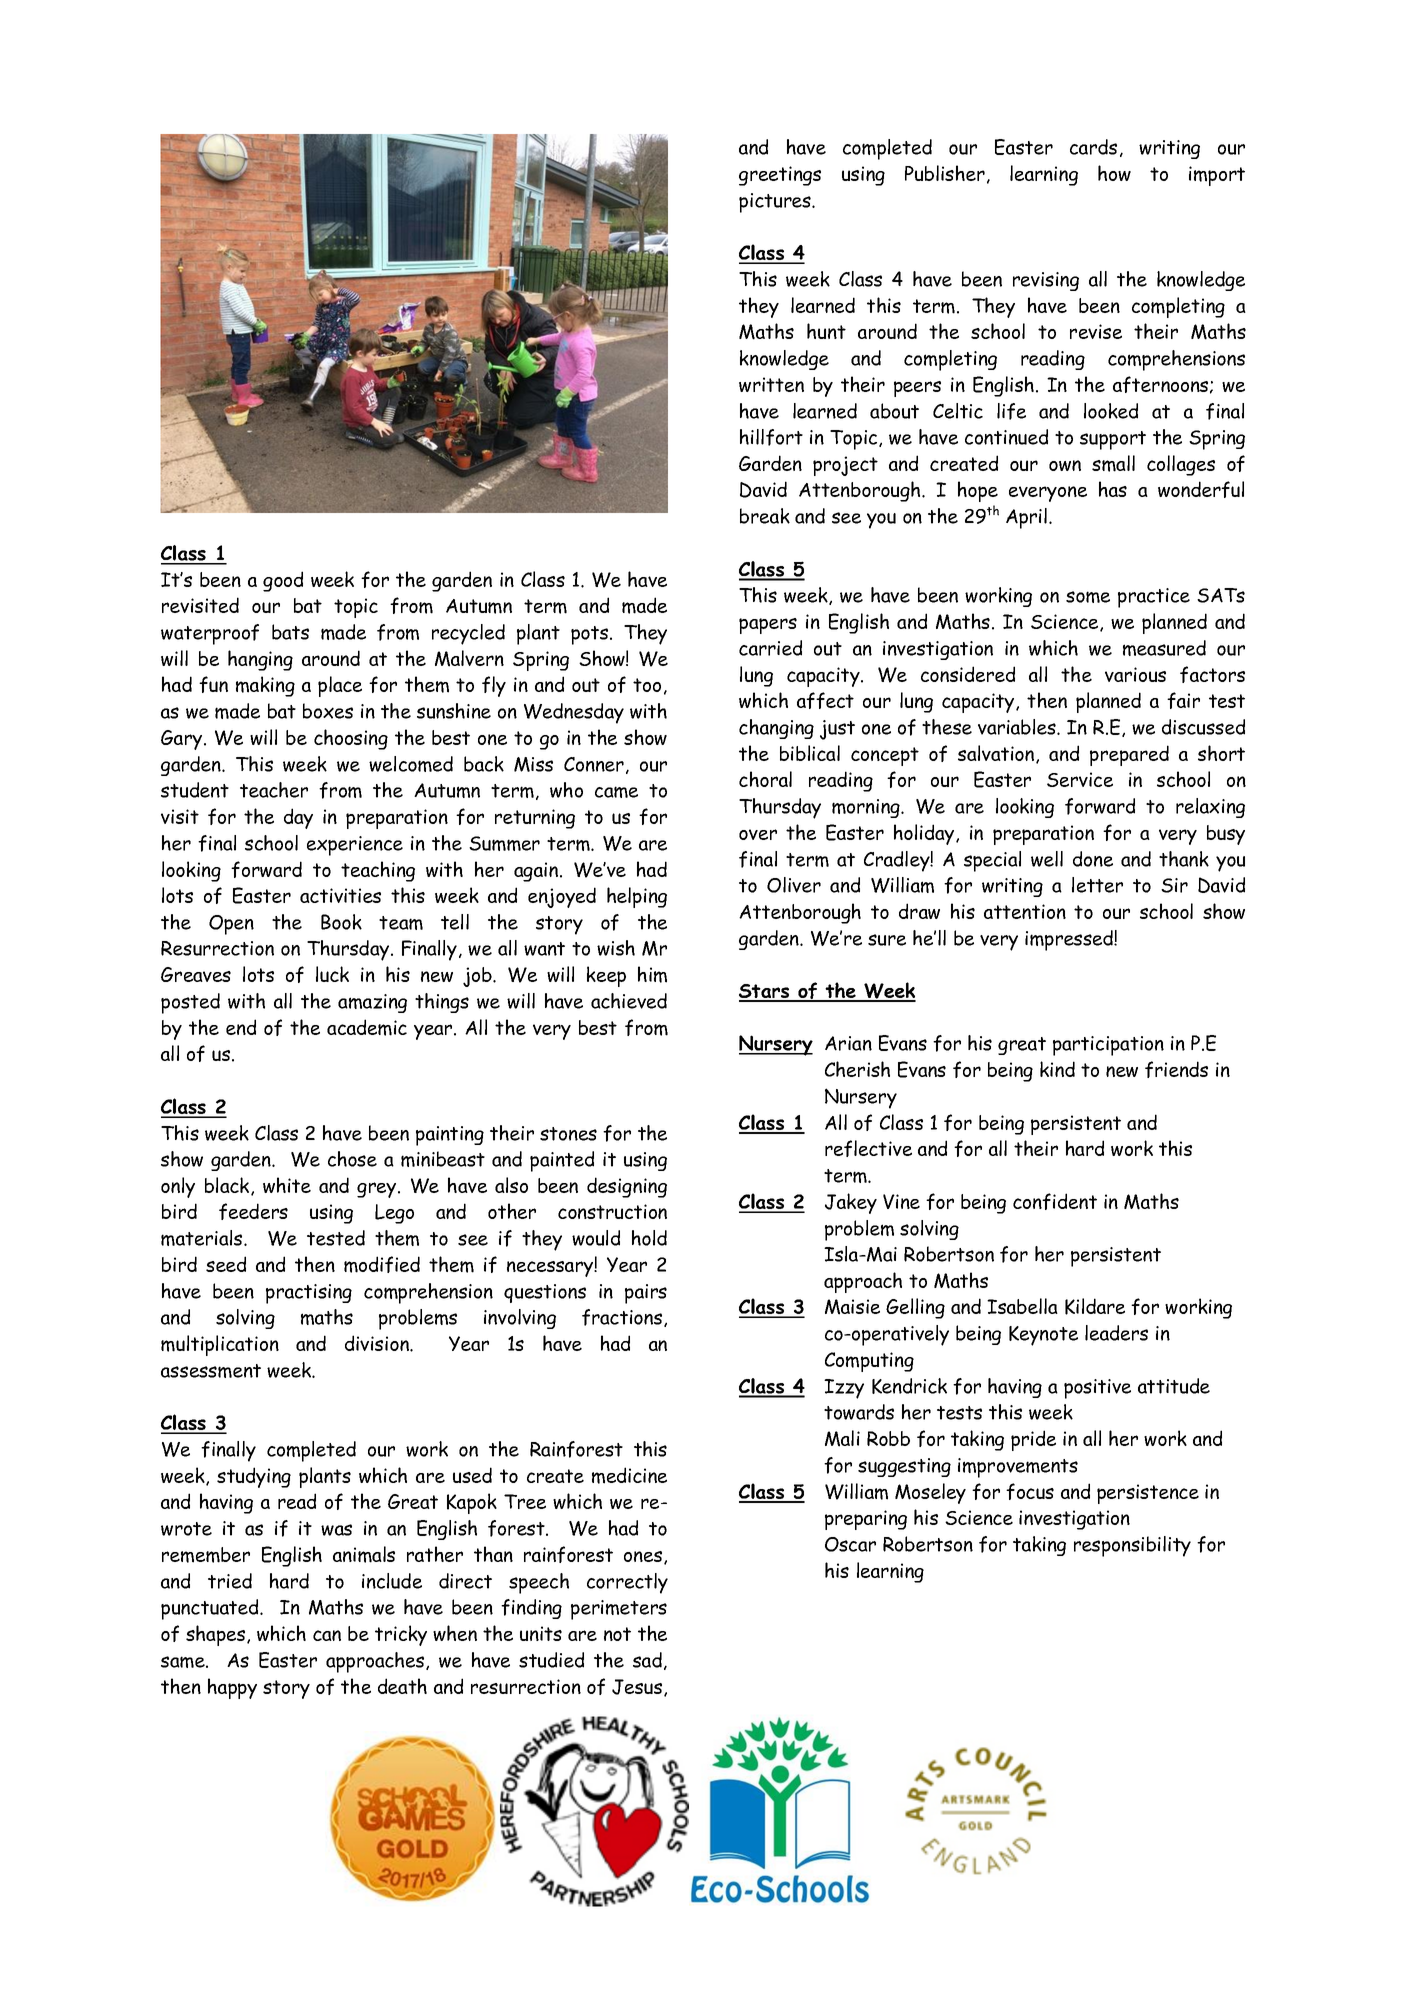  What do you see at coordinates (1132, 1546) in the image?
I see `responsibility` at bounding box center [1132, 1546].
